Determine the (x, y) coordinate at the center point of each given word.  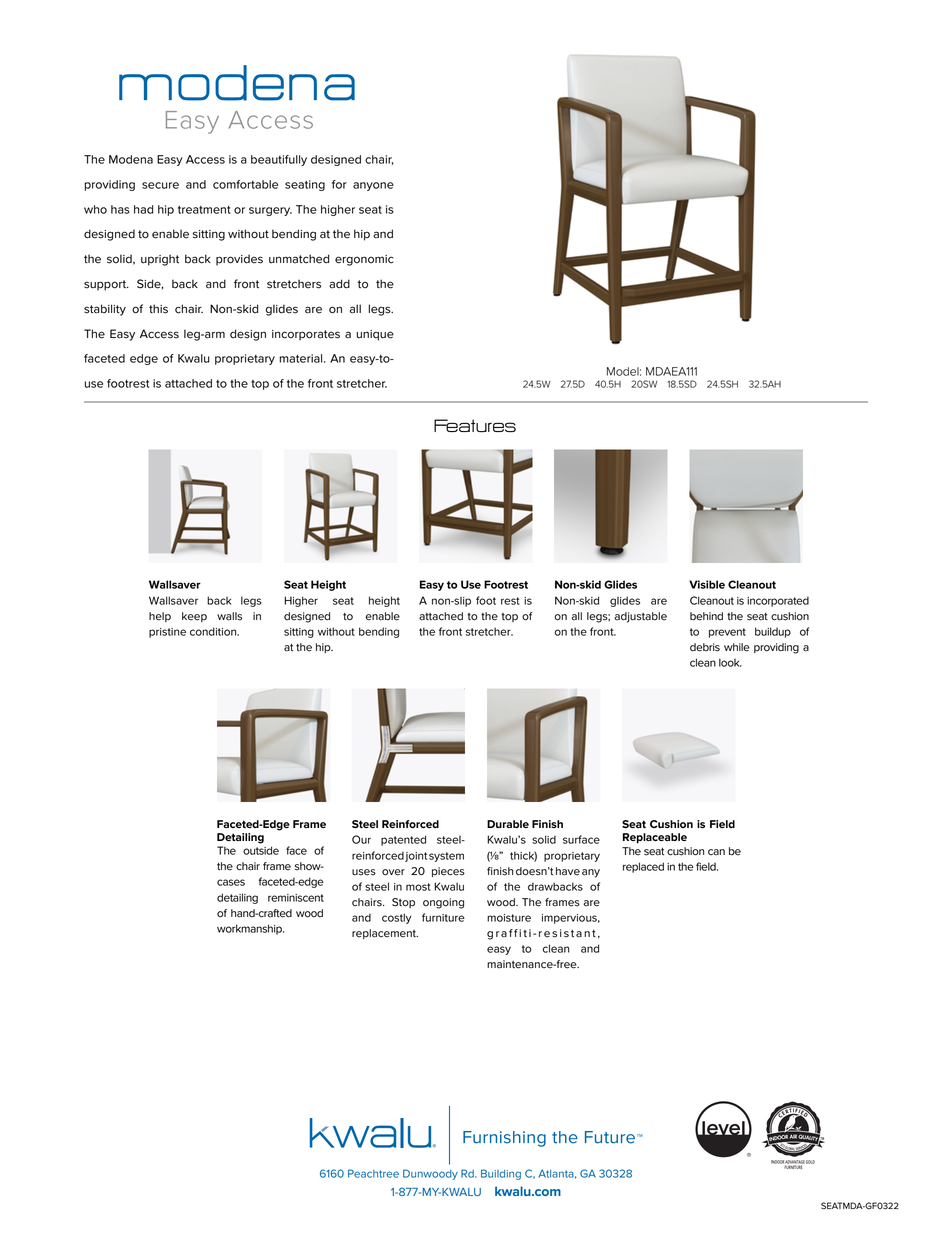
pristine (167, 633)
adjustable (641, 617)
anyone (373, 186)
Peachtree (373, 1173)
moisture (509, 918)
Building (501, 1174)
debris (705, 647)
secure (160, 185)
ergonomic (364, 260)
